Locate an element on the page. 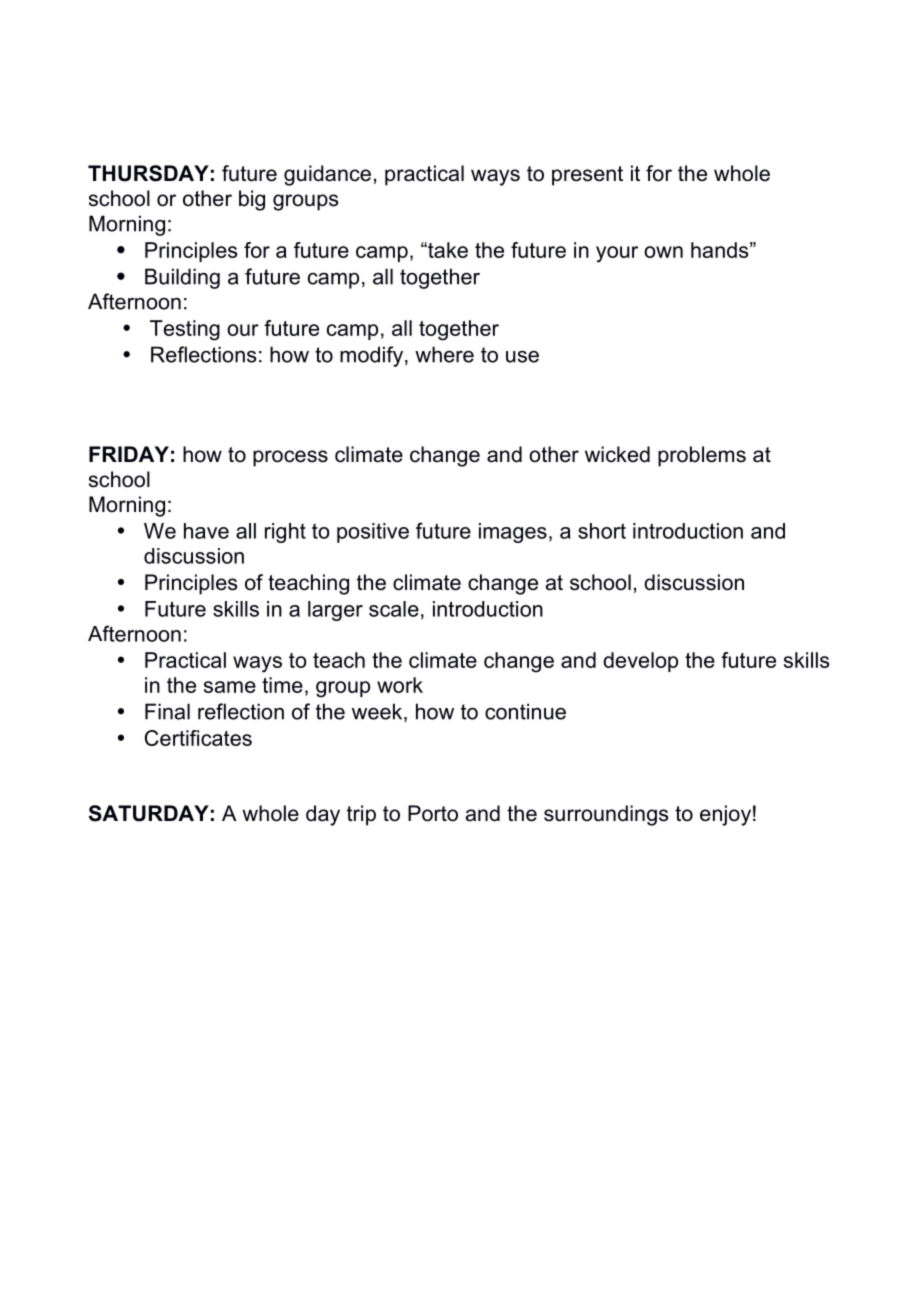  scale is located at coordinates (394, 609).
